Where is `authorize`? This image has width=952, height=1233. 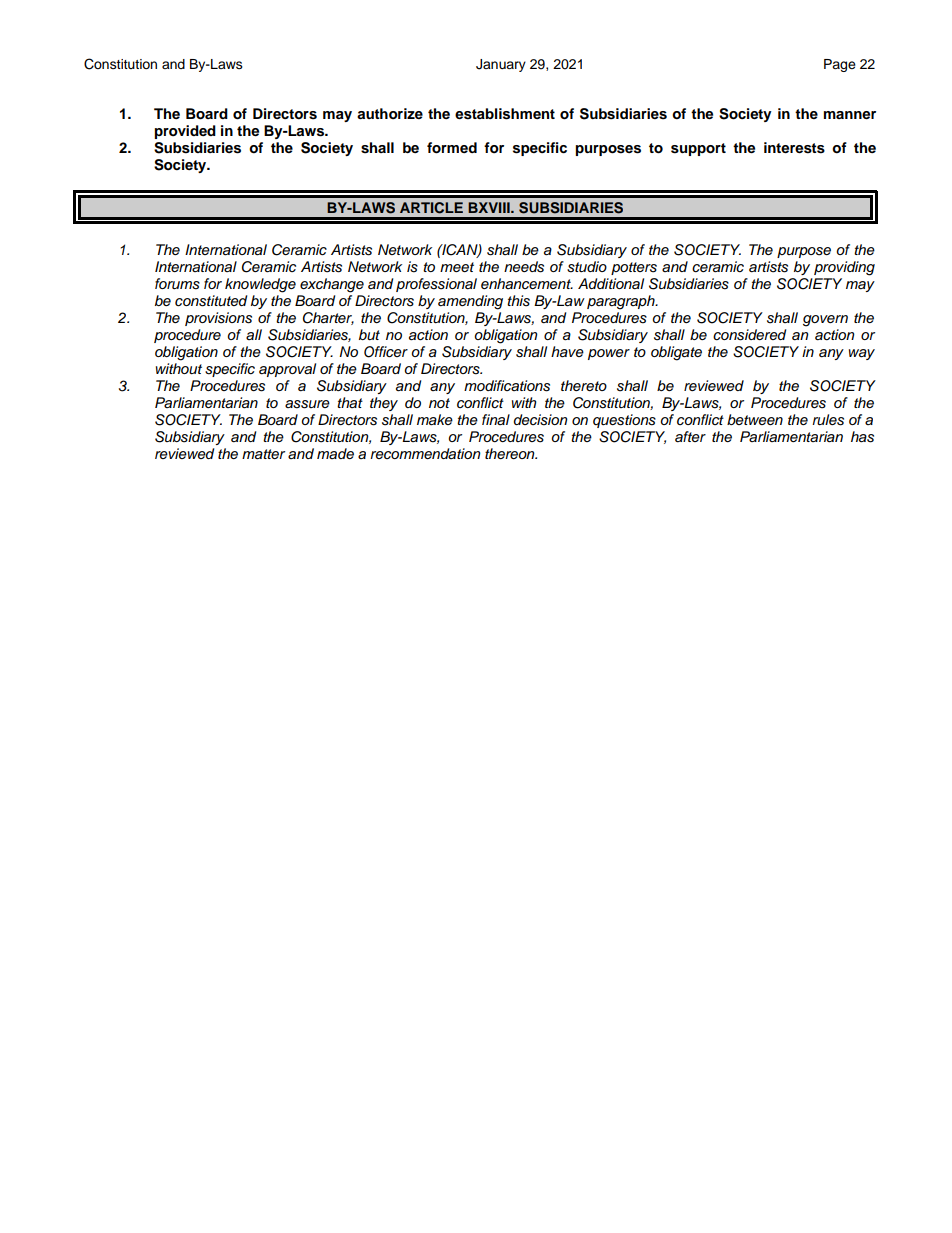
authorize is located at coordinates (390, 113).
